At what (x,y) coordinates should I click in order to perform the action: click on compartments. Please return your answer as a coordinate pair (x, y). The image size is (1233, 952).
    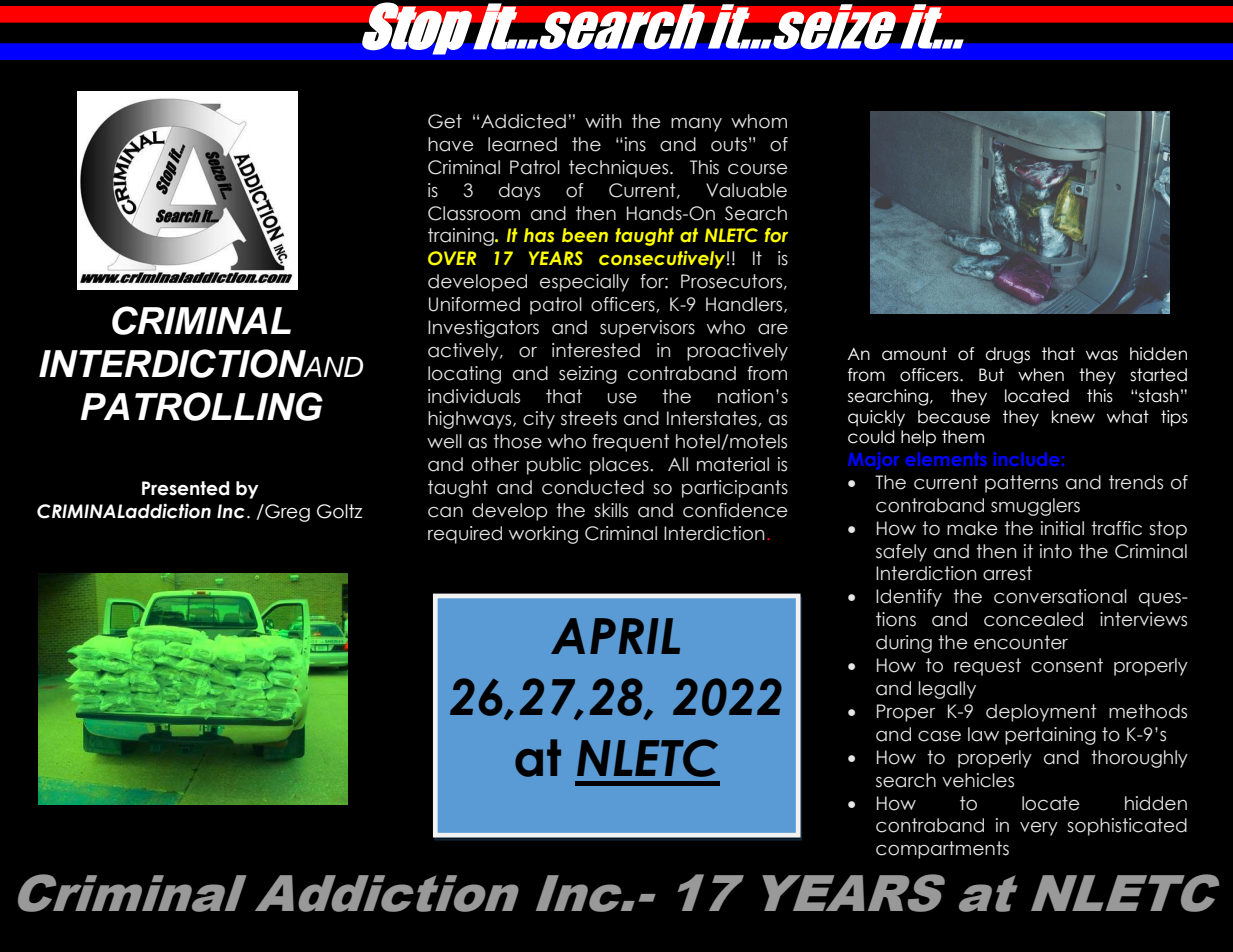
    Looking at the image, I should click on (942, 850).
